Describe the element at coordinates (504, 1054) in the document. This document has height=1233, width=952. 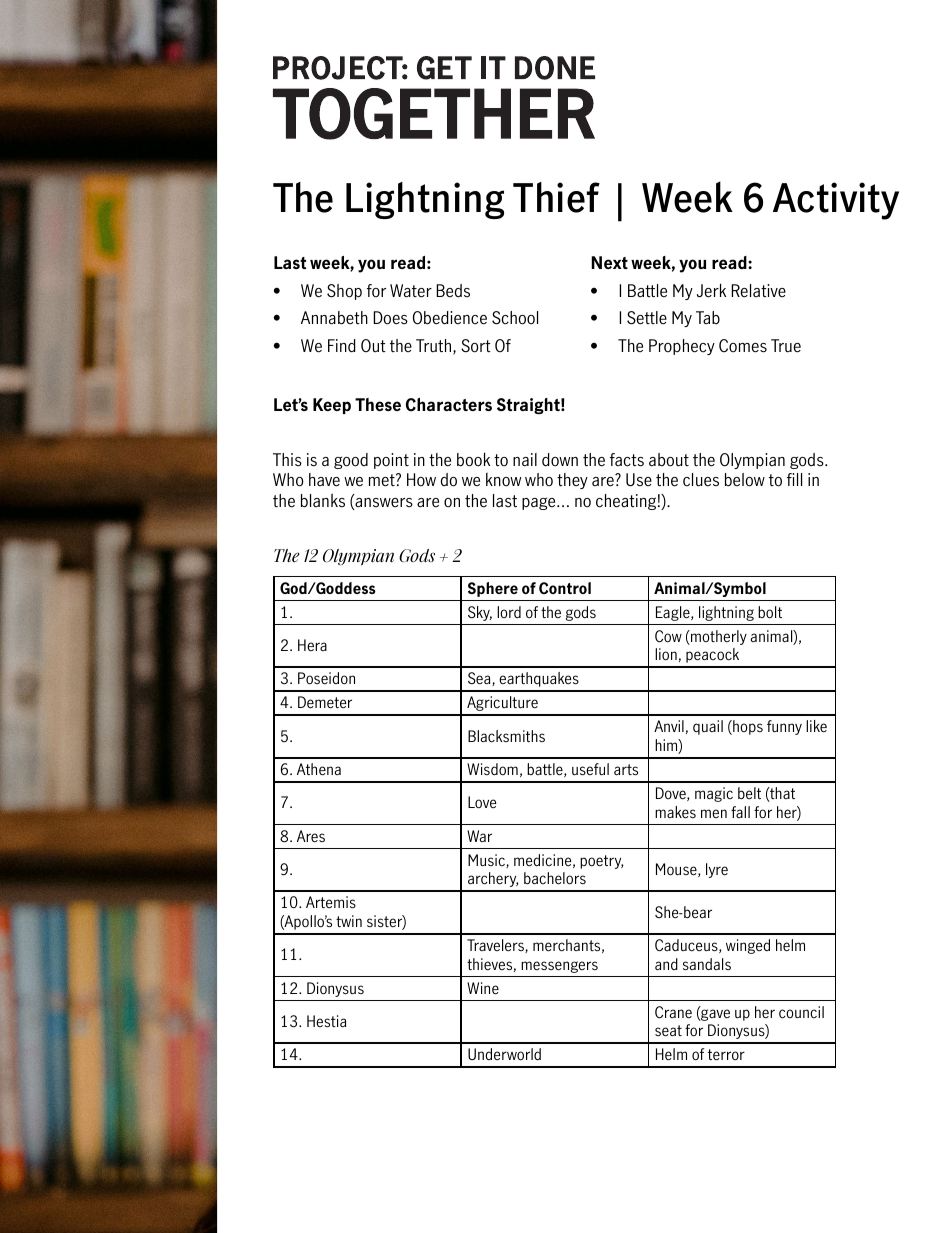
I see `Underworld` at that location.
